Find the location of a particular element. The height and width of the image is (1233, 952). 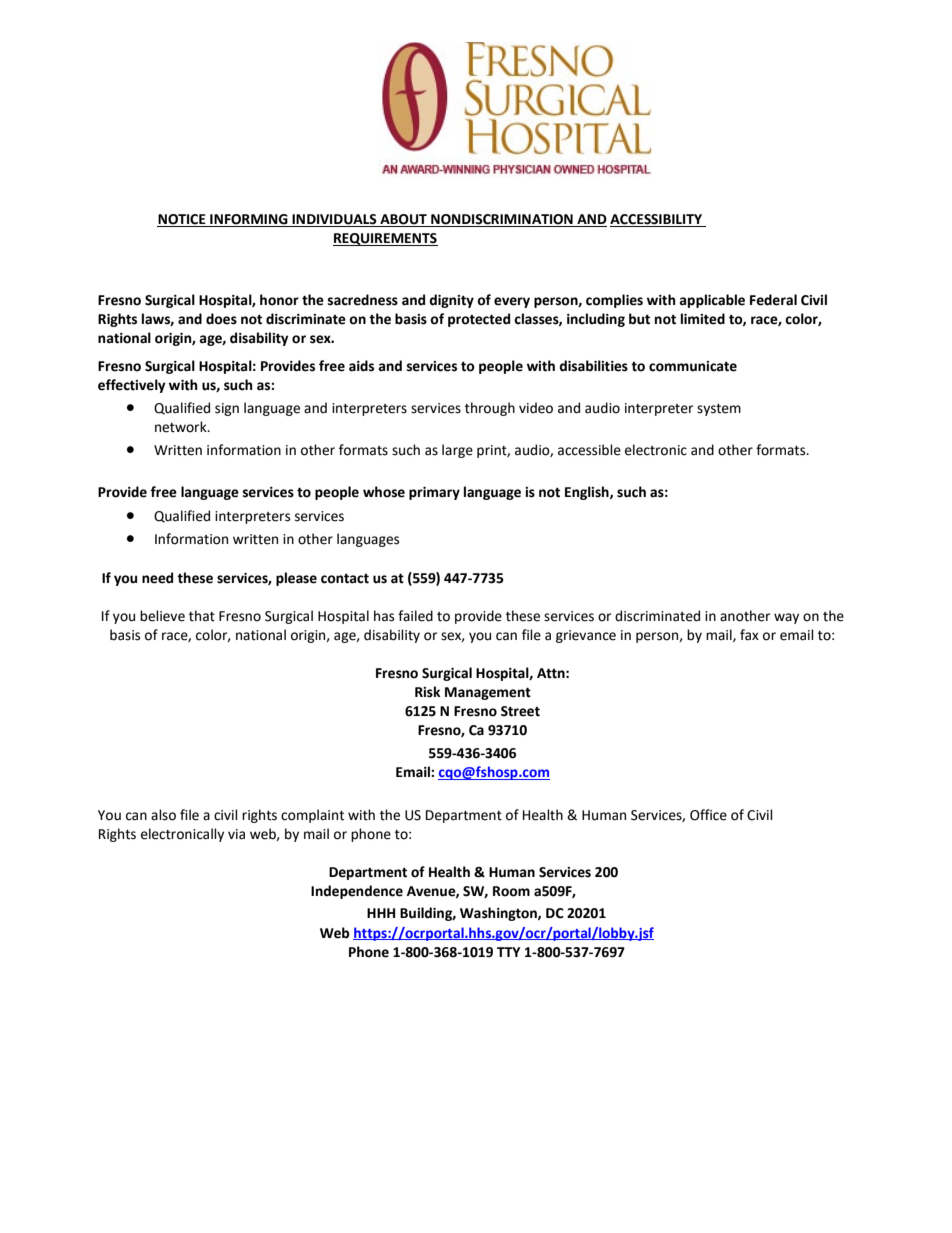

NOTICE is located at coordinates (182, 220).
